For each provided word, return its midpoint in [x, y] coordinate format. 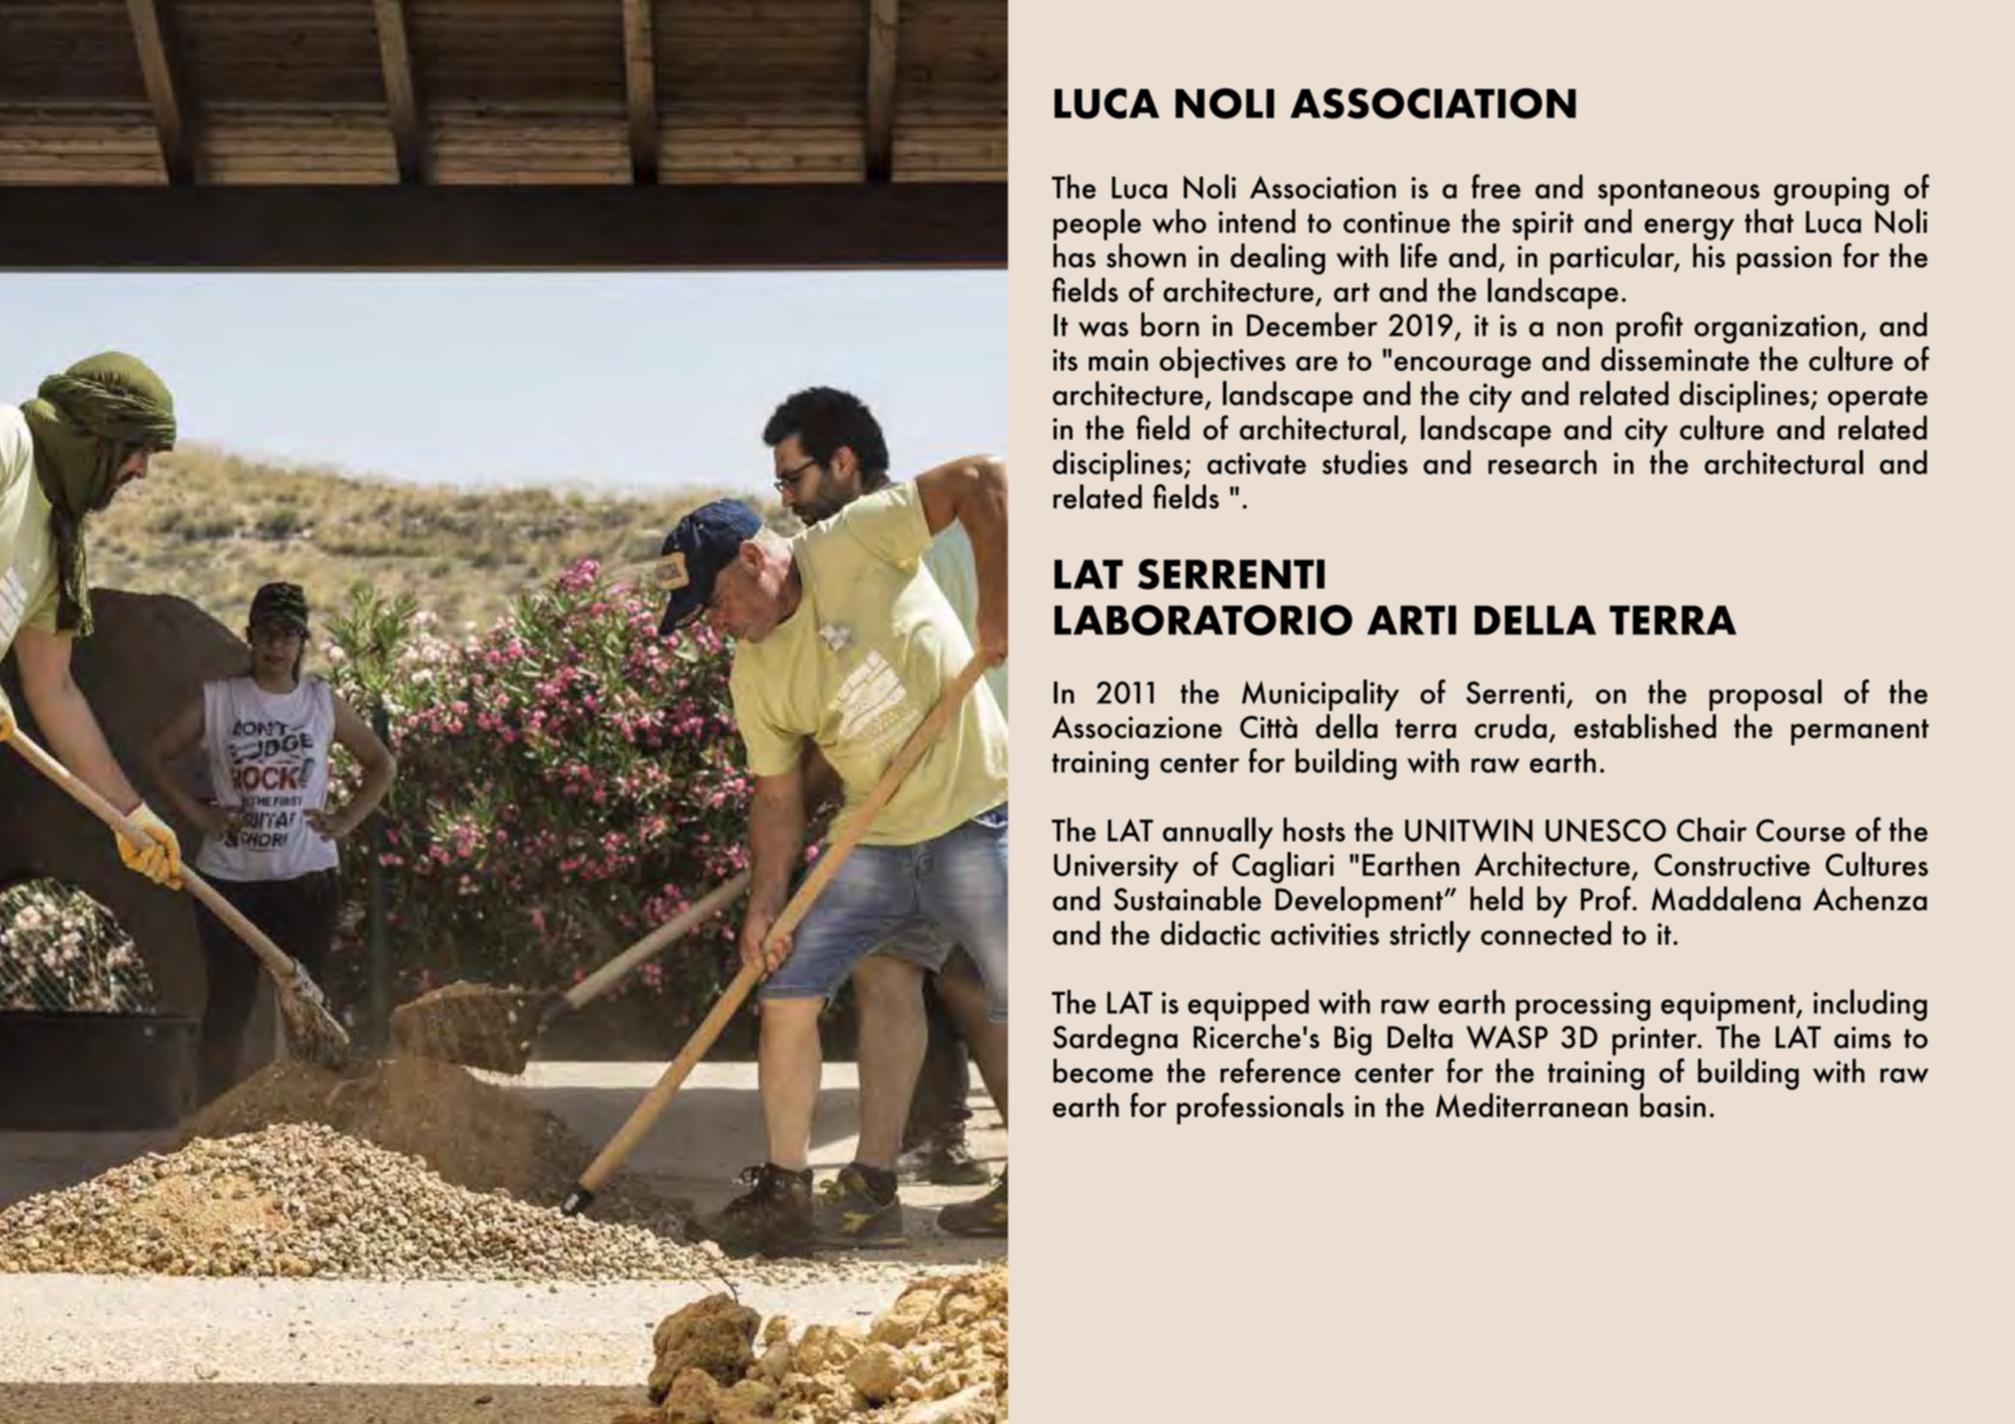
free [1496, 186]
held [1496, 898]
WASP [1507, 1037]
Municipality [1320, 695]
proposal [1765, 695]
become [1103, 1070]
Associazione [1137, 727]
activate [1256, 463]
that [1769, 221]
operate [1878, 399]
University [1116, 868]
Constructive [1732, 864]
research [1542, 462]
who [1179, 221]
